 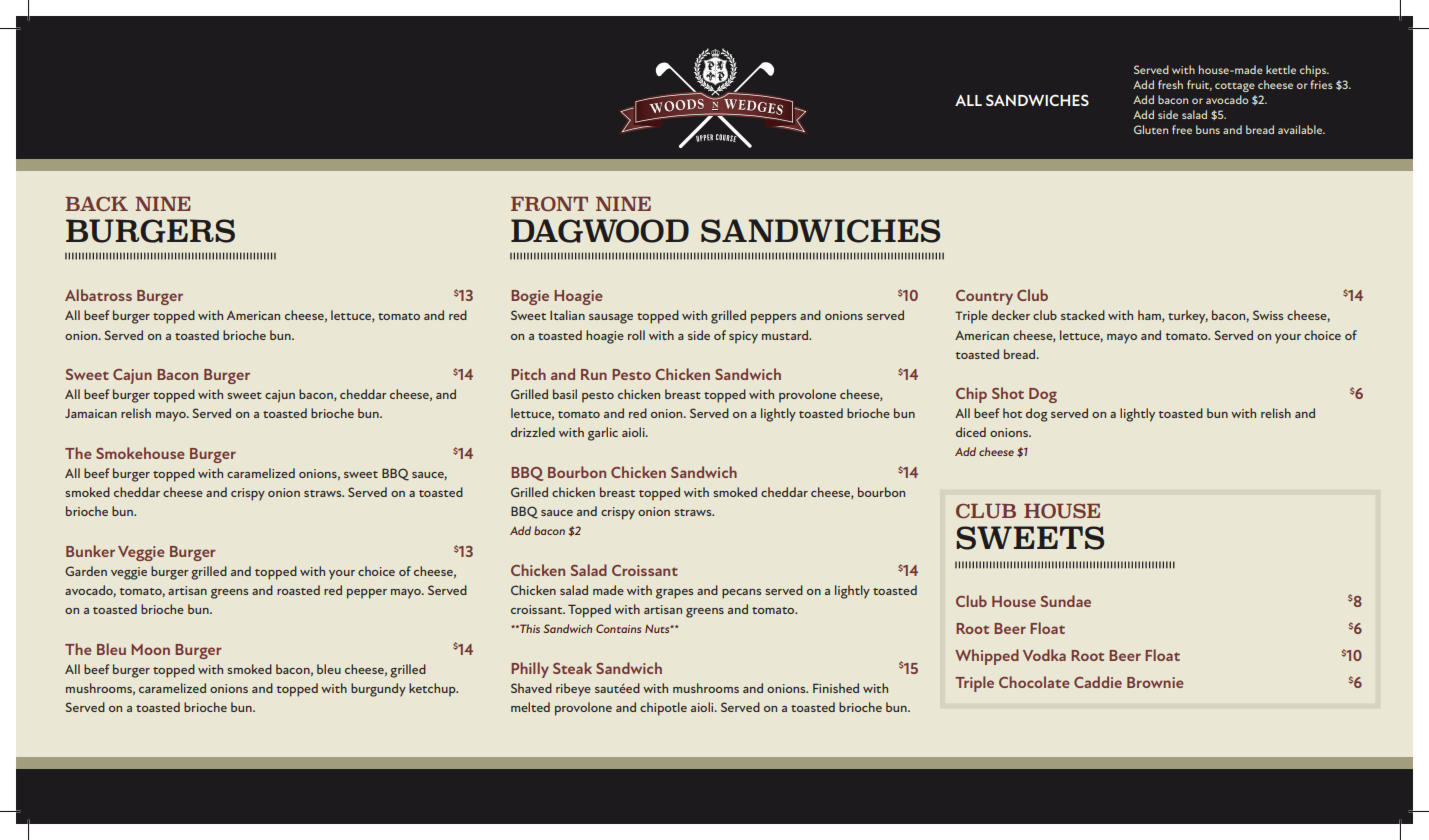 I want to click on BACK, so click(x=96, y=204).
